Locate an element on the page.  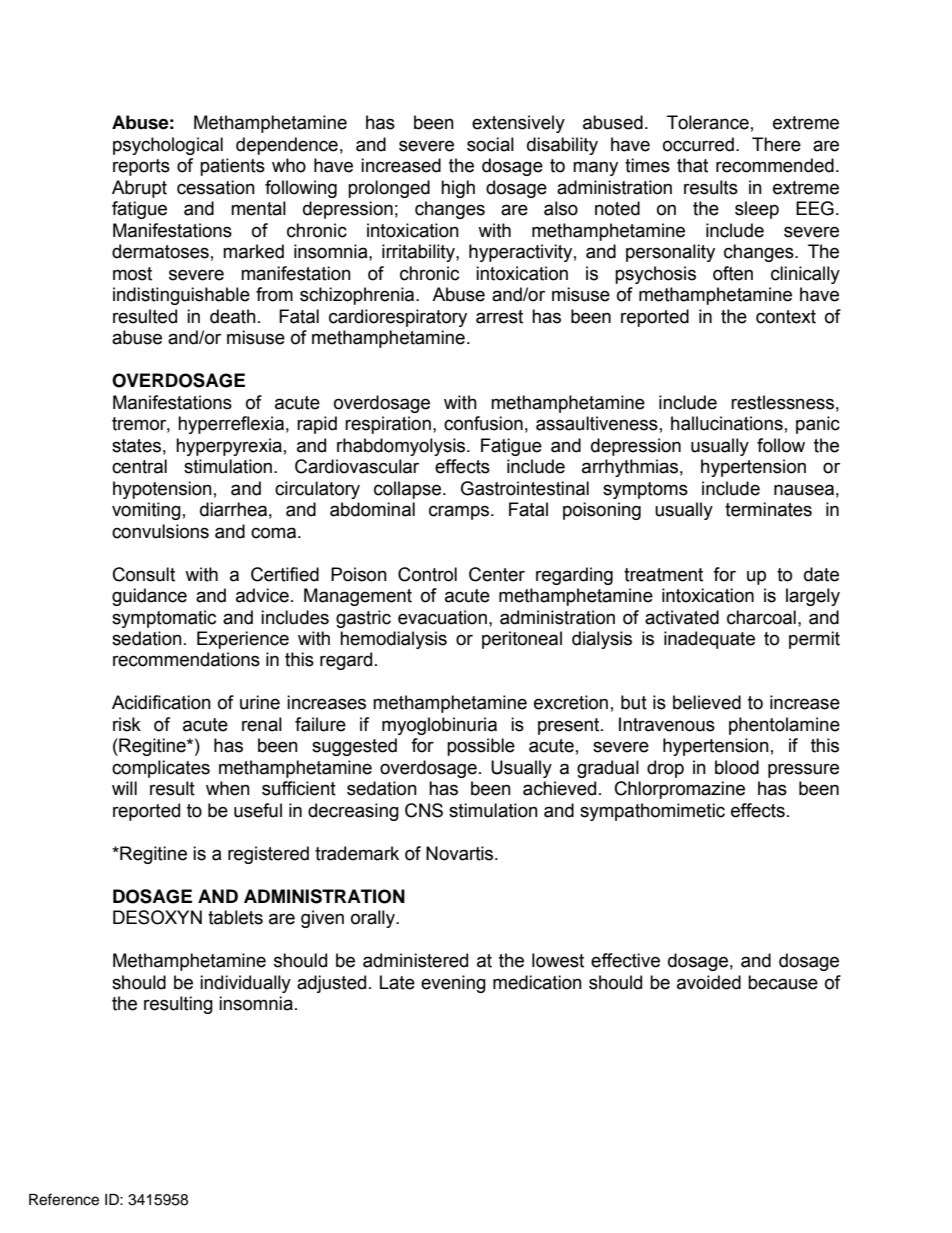
avoided is located at coordinates (709, 982).
